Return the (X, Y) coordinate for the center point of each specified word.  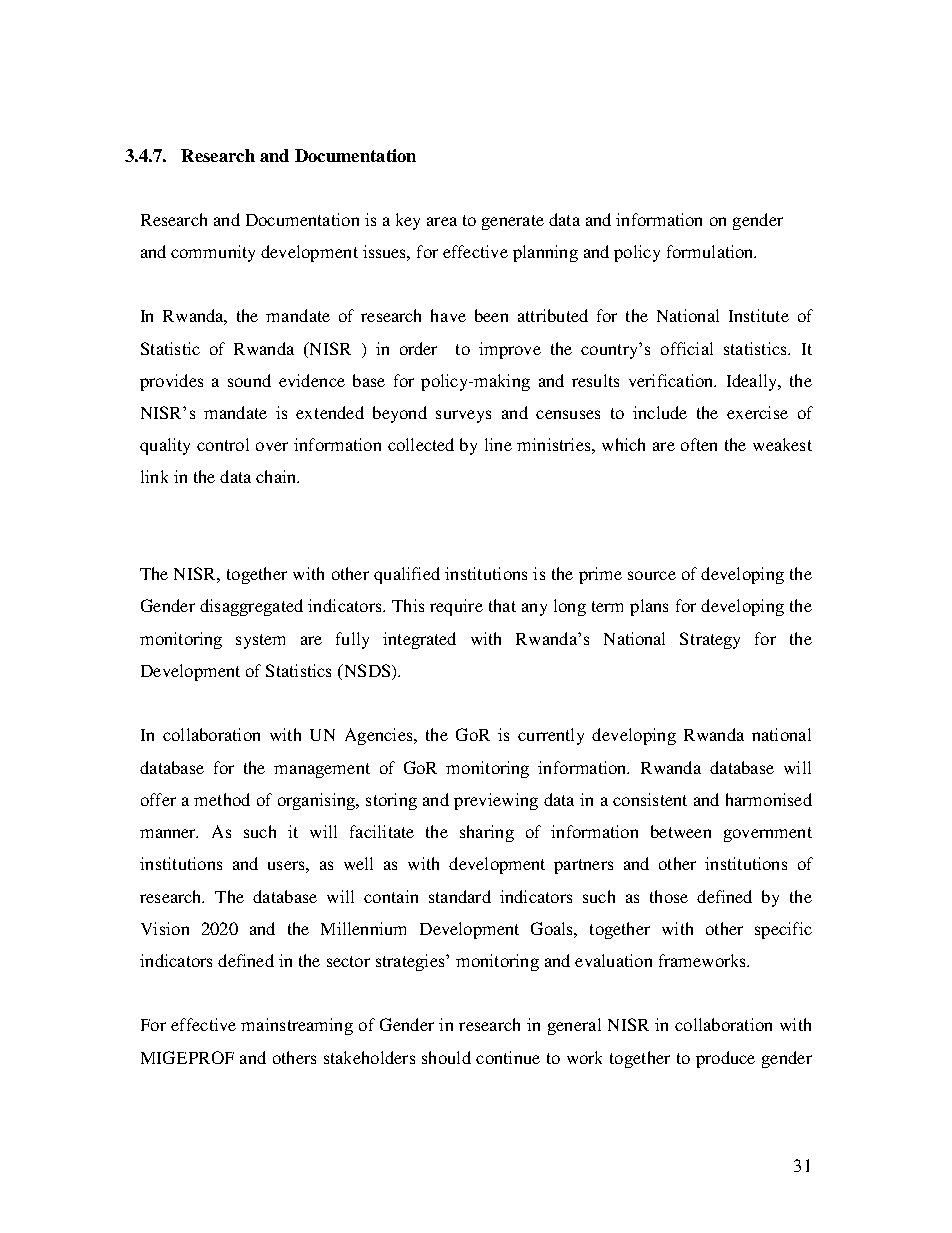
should (446, 1057)
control (223, 444)
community (213, 253)
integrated (419, 640)
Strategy (710, 640)
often (699, 444)
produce (725, 1059)
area (442, 221)
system (260, 641)
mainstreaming (297, 1026)
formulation (711, 251)
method (222, 799)
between (681, 831)
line (498, 444)
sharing (487, 833)
